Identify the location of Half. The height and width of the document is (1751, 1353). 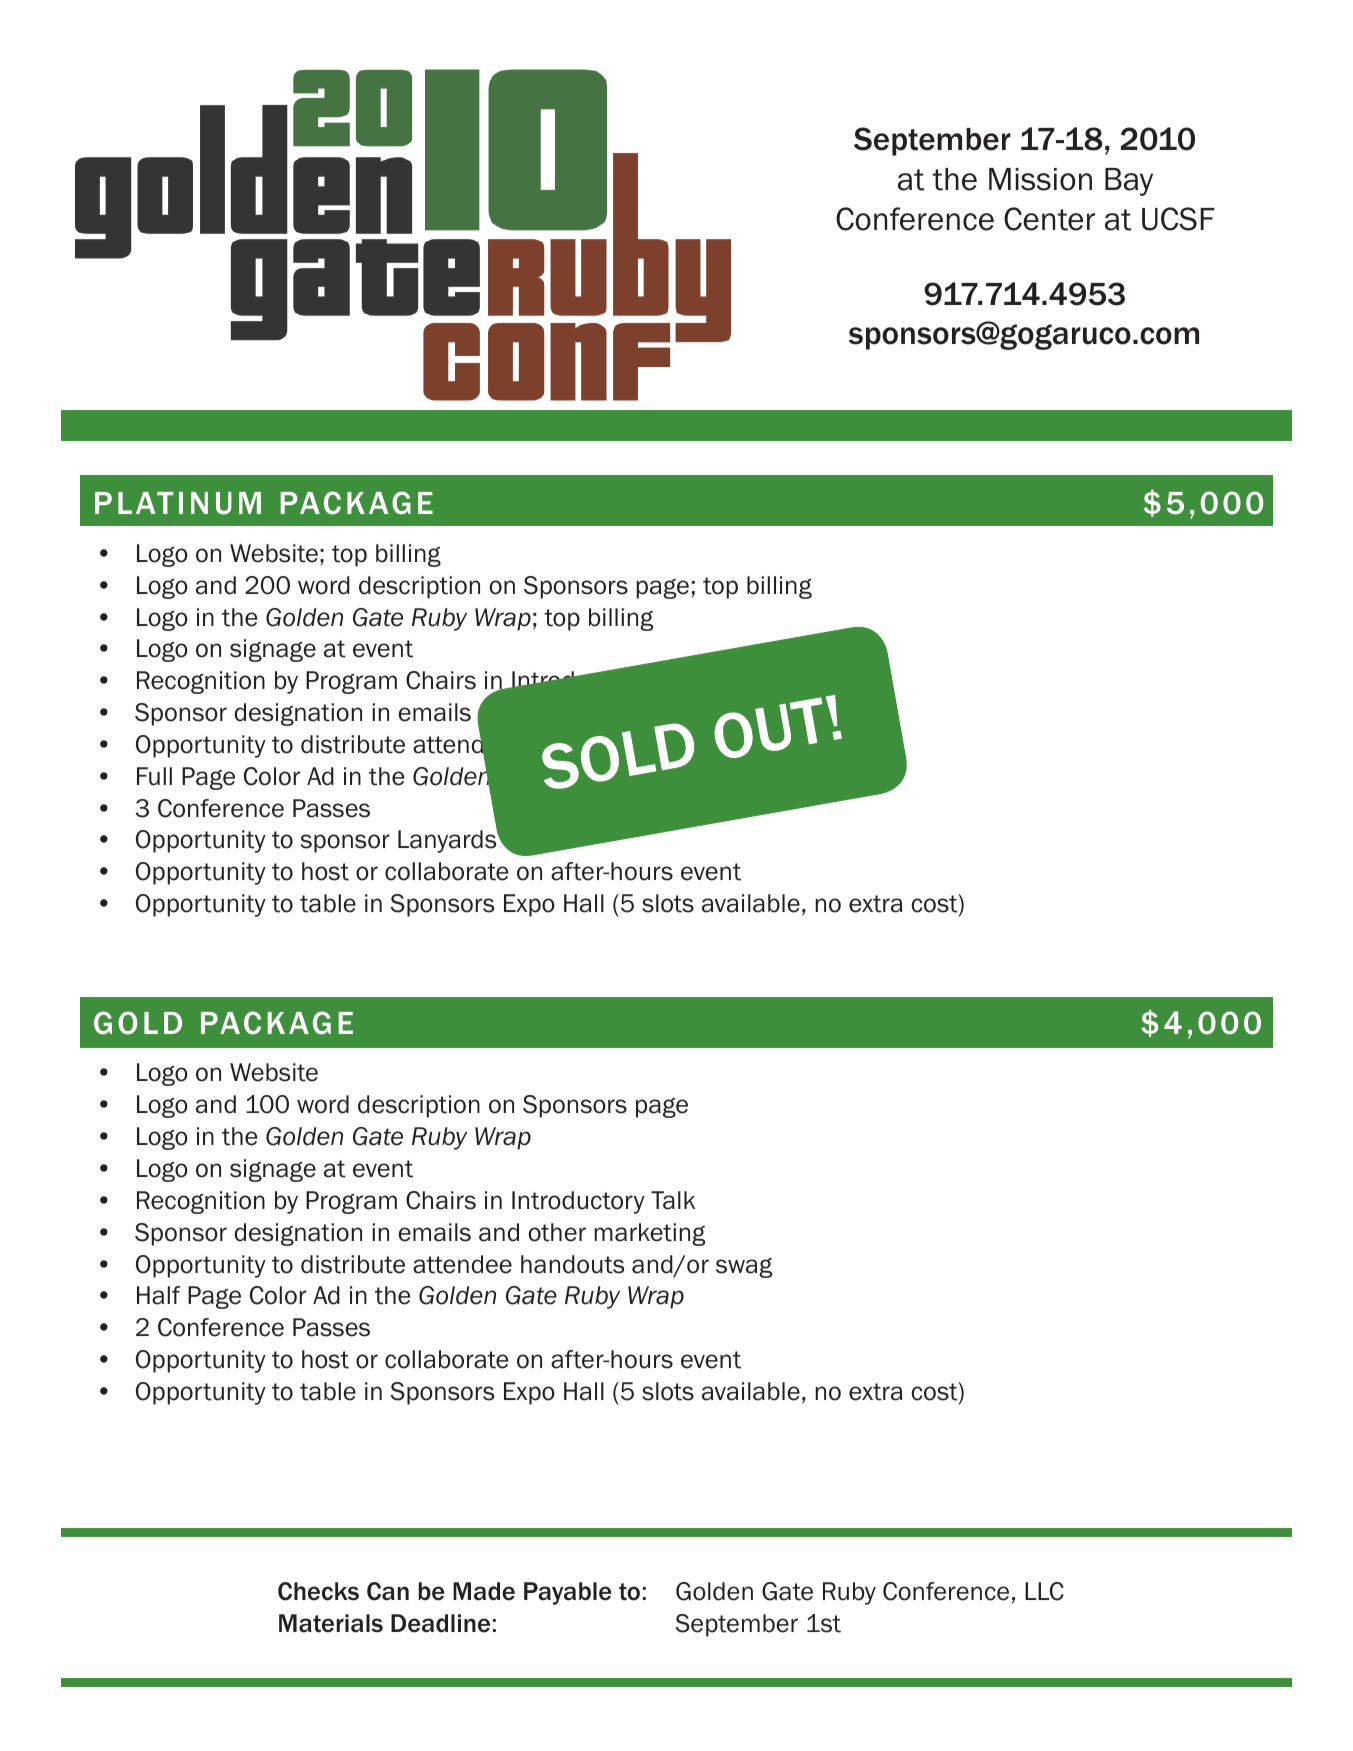
(158, 1295).
